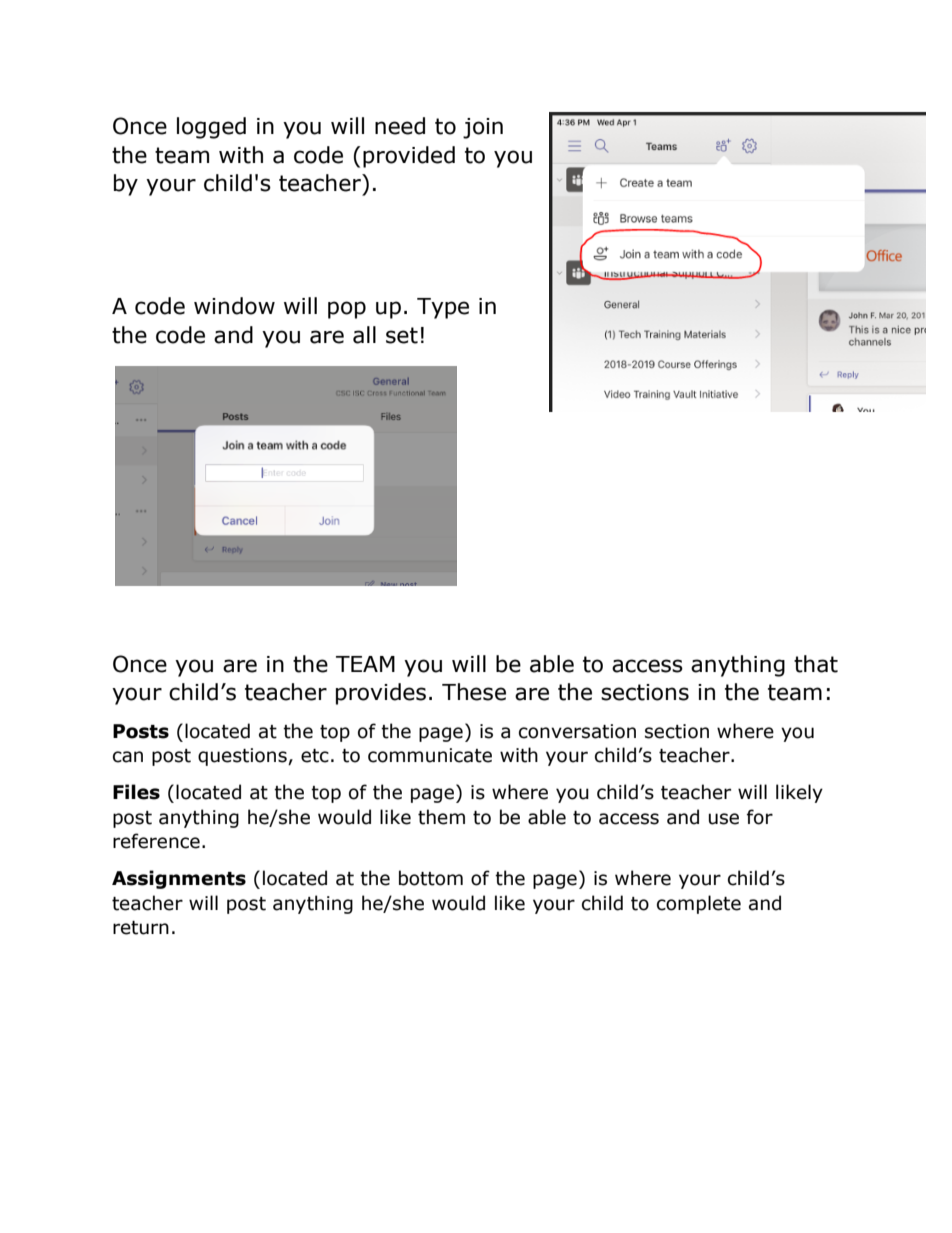 This image has height=1233, width=952. Describe the element at coordinates (474, 692) in the image. I see `These` at that location.
